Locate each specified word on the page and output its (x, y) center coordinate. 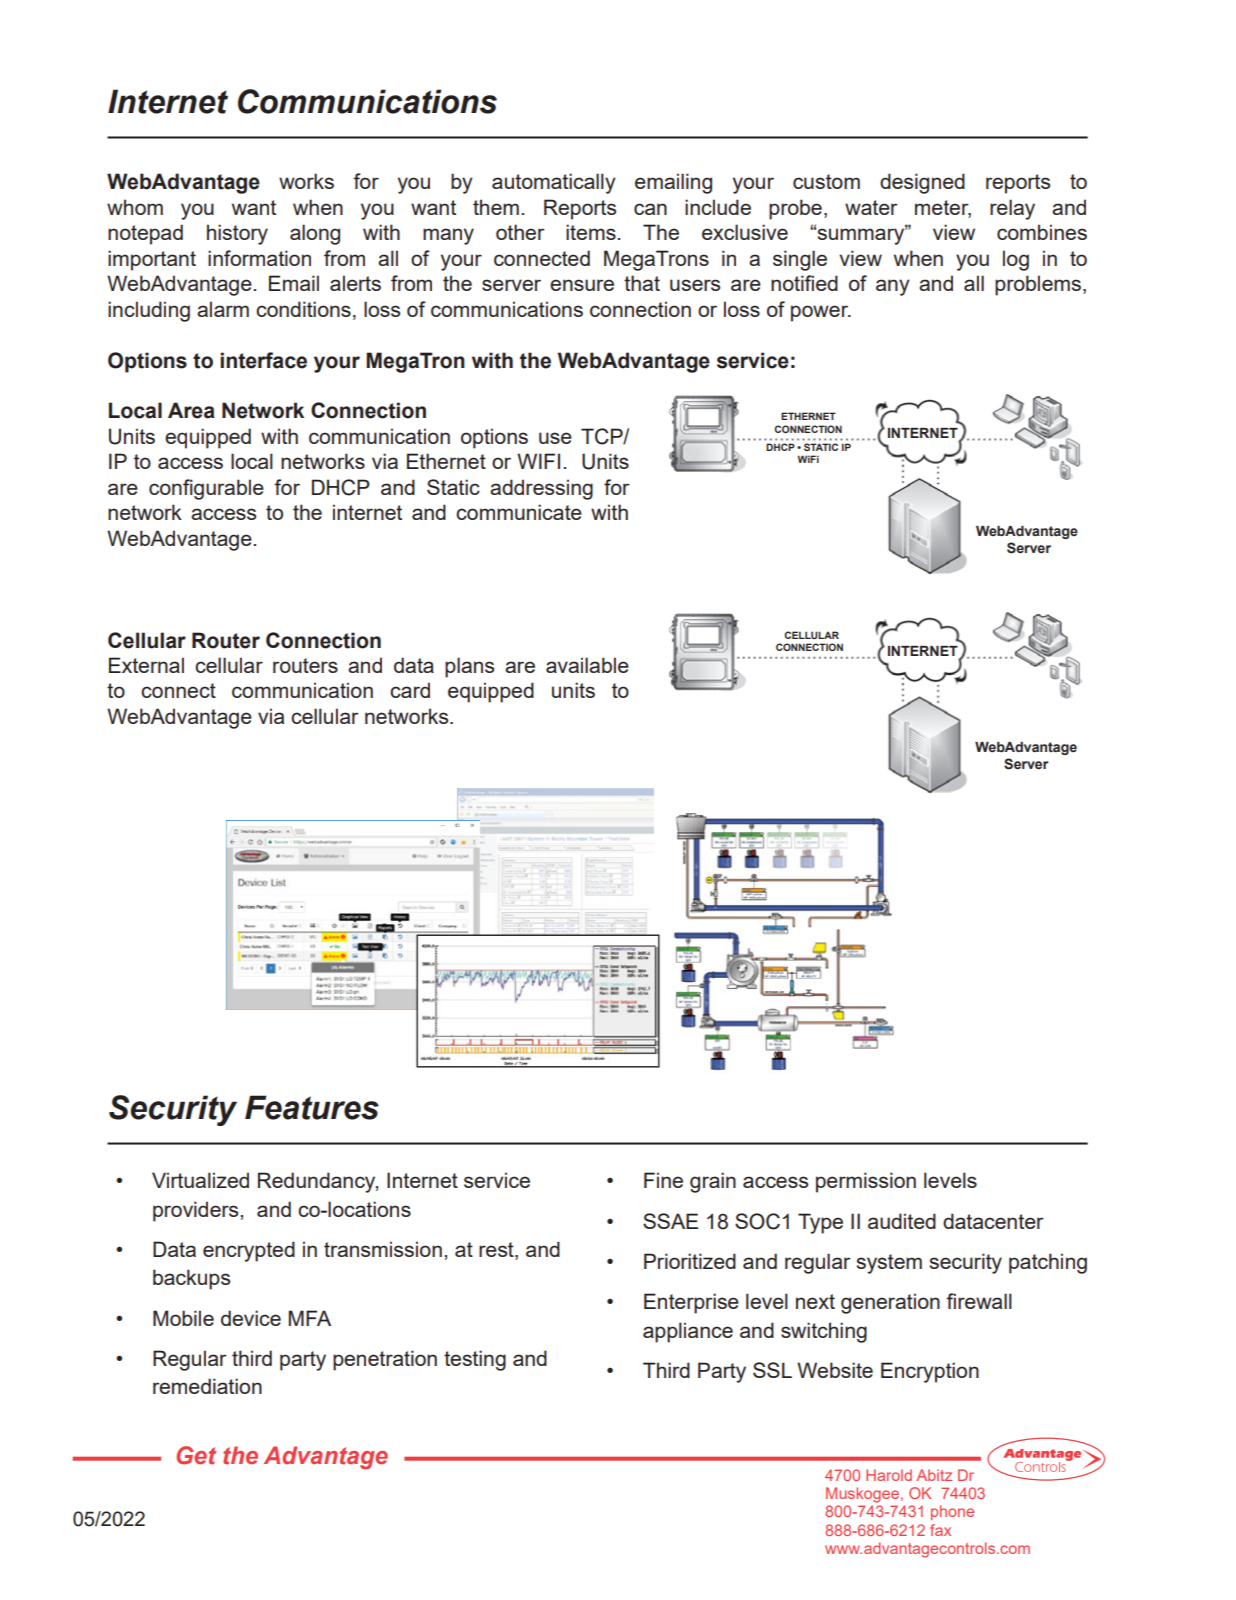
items (591, 232)
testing (475, 1360)
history (237, 234)
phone (952, 1512)
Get (196, 1455)
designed (922, 183)
